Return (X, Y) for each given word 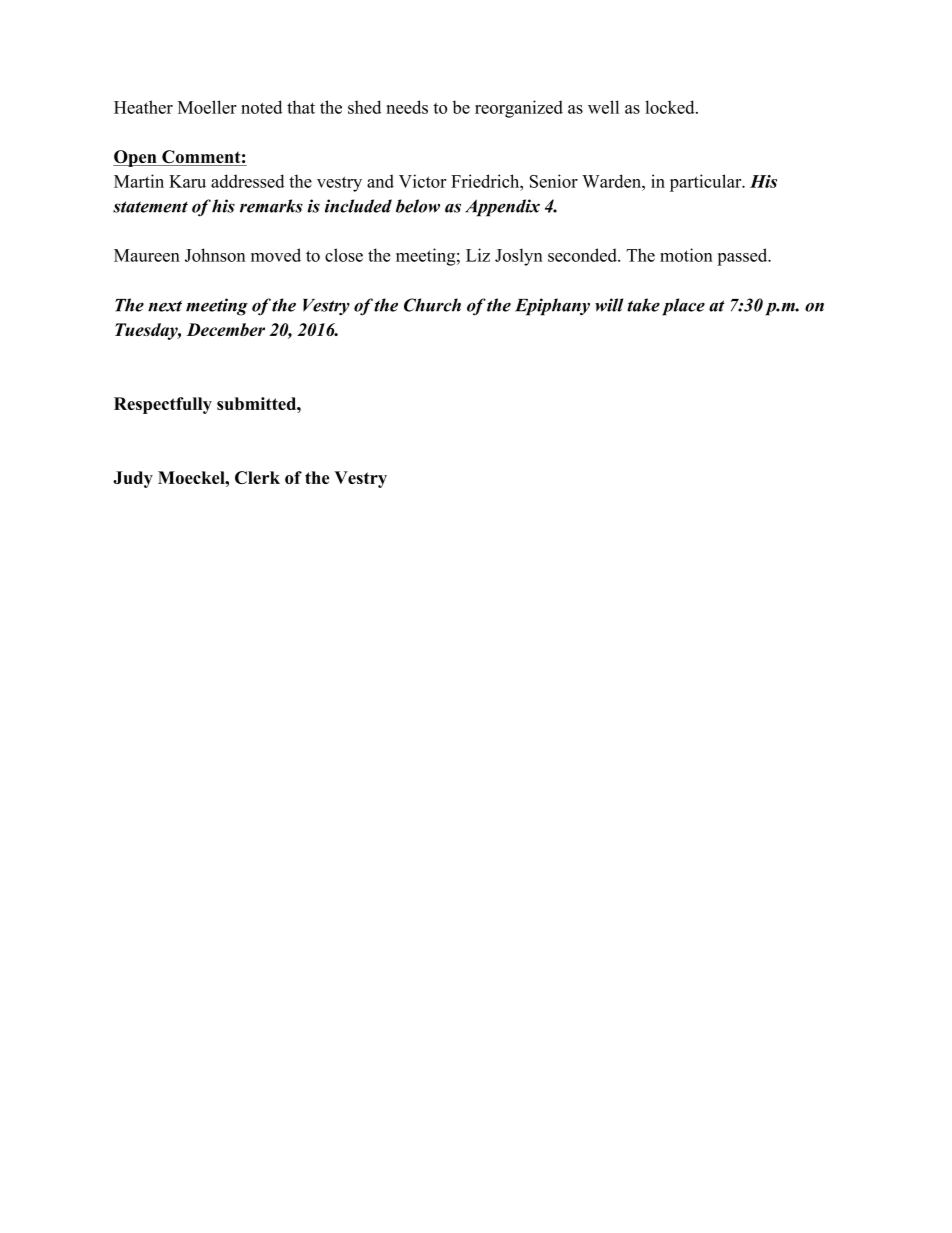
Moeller (207, 107)
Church (432, 305)
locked (671, 107)
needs (407, 107)
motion (686, 255)
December (226, 329)
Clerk (257, 477)
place (683, 307)
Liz (478, 255)
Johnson (215, 255)
